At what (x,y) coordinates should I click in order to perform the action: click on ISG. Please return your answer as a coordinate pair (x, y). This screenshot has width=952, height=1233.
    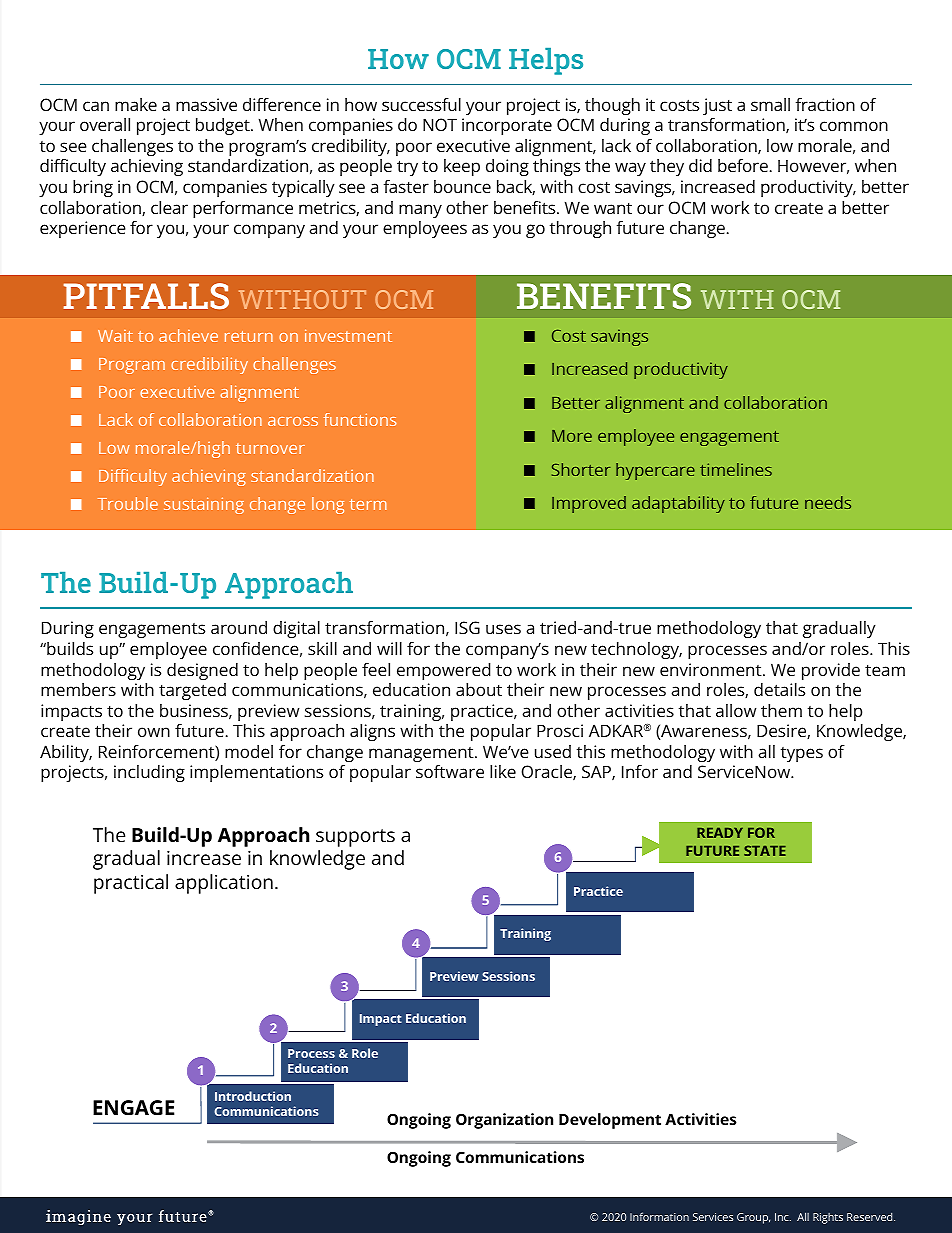
    Looking at the image, I should click on (467, 627).
